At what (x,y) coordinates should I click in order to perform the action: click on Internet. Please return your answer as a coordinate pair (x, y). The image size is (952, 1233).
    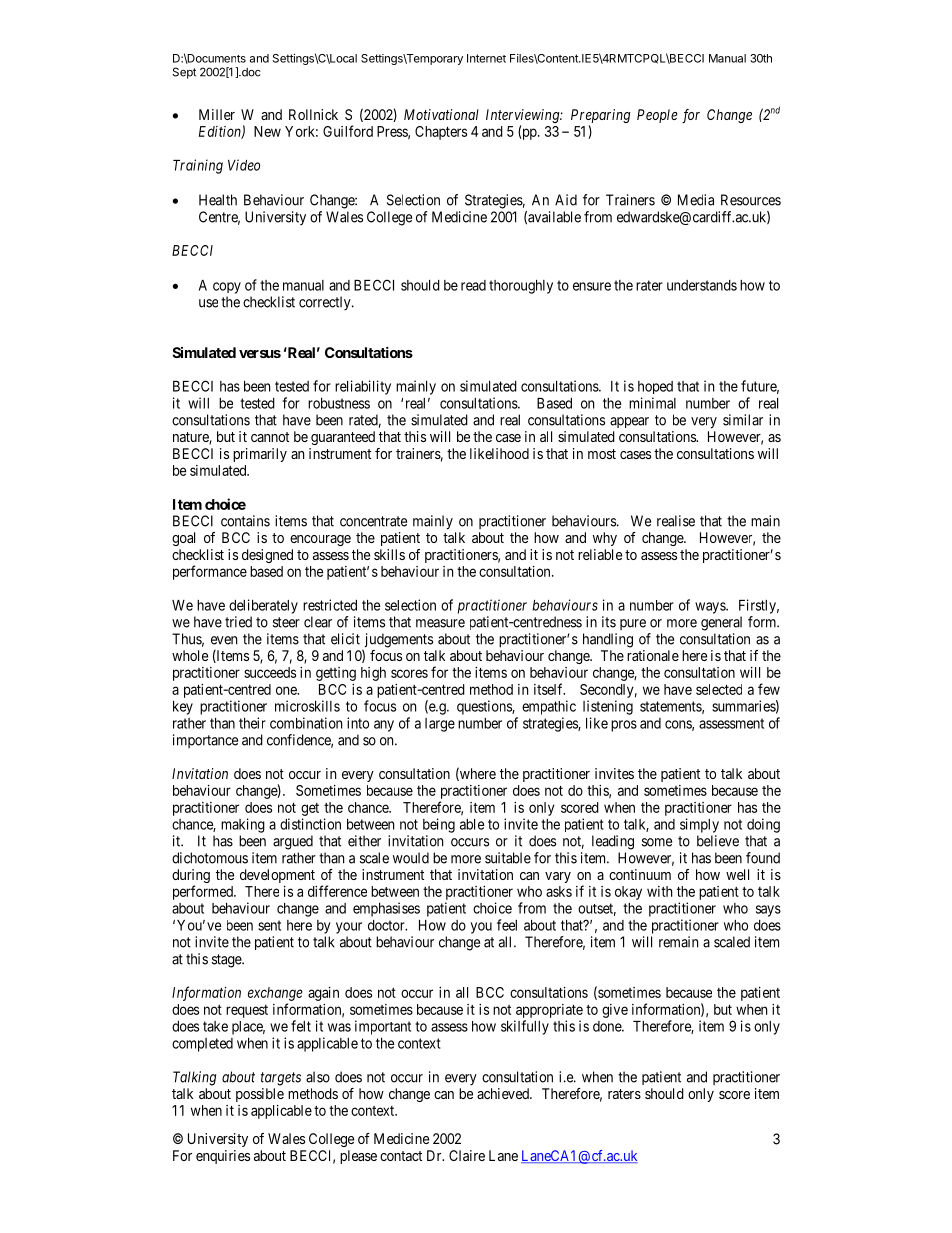
    Looking at the image, I should click on (486, 58).
